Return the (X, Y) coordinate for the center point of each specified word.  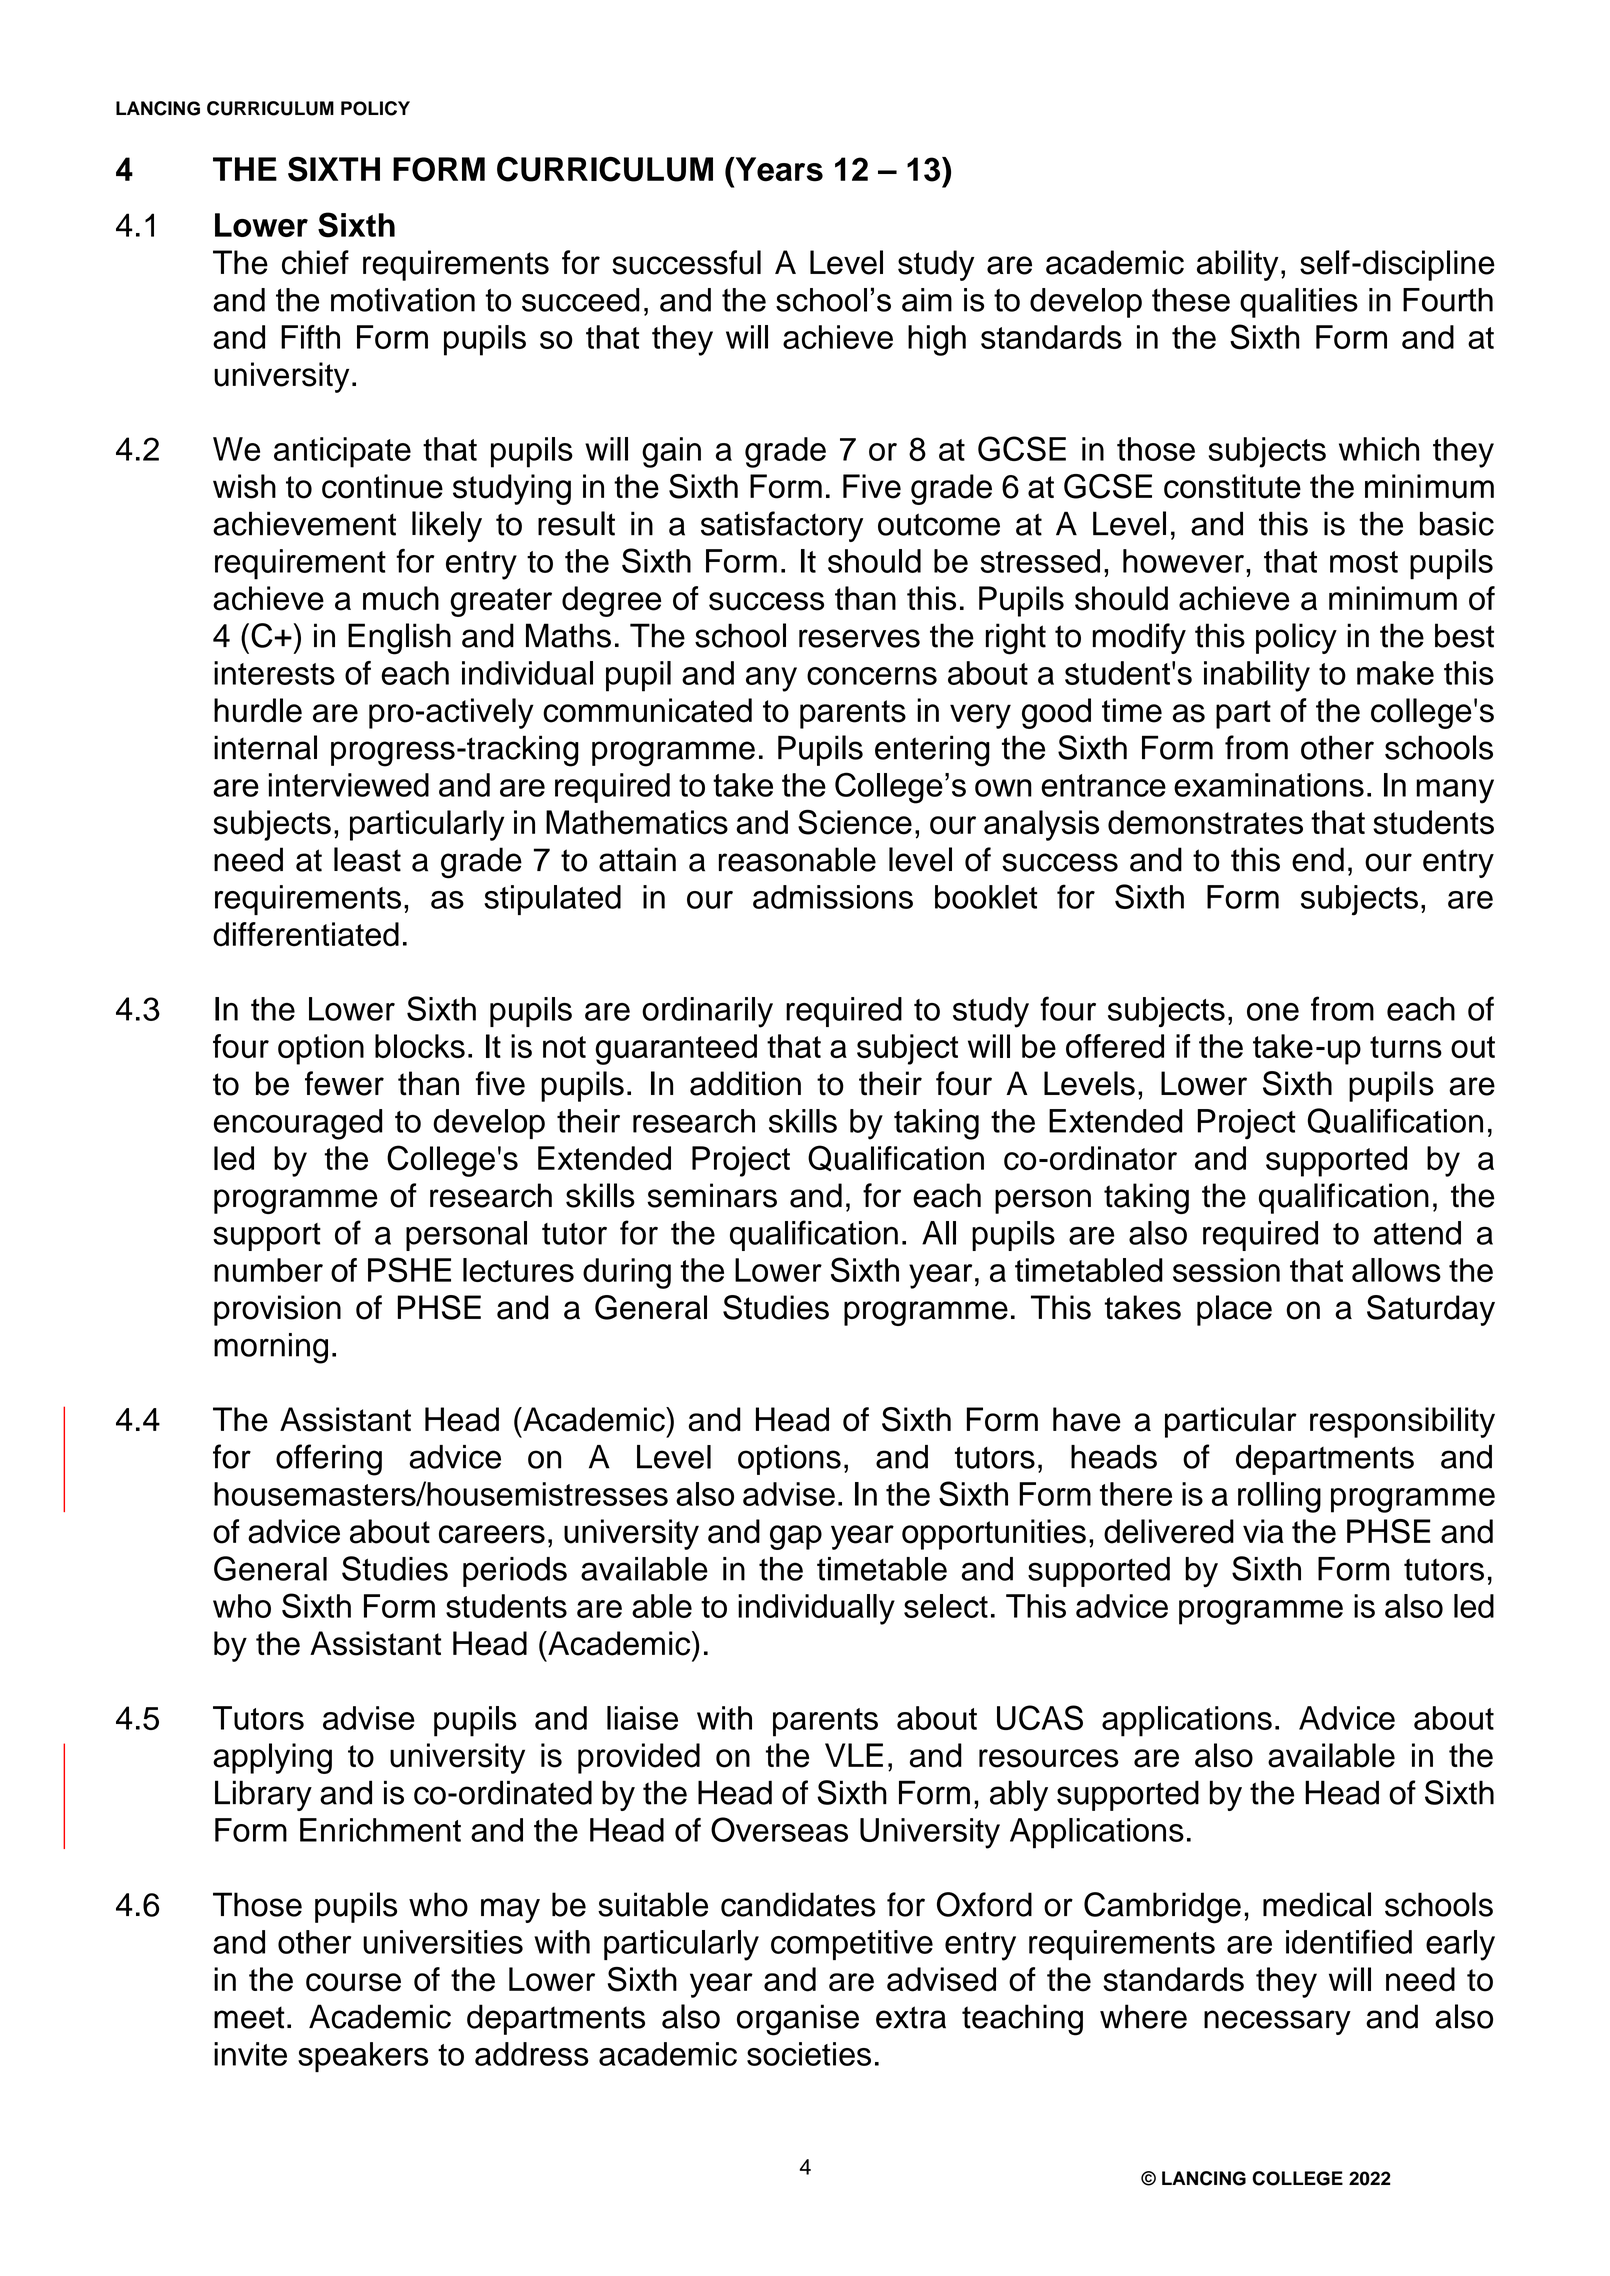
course (353, 1982)
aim (927, 300)
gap (796, 1537)
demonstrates (1205, 822)
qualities (1299, 303)
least (367, 859)
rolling (1279, 1497)
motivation (403, 300)
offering (329, 1460)
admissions (833, 897)
